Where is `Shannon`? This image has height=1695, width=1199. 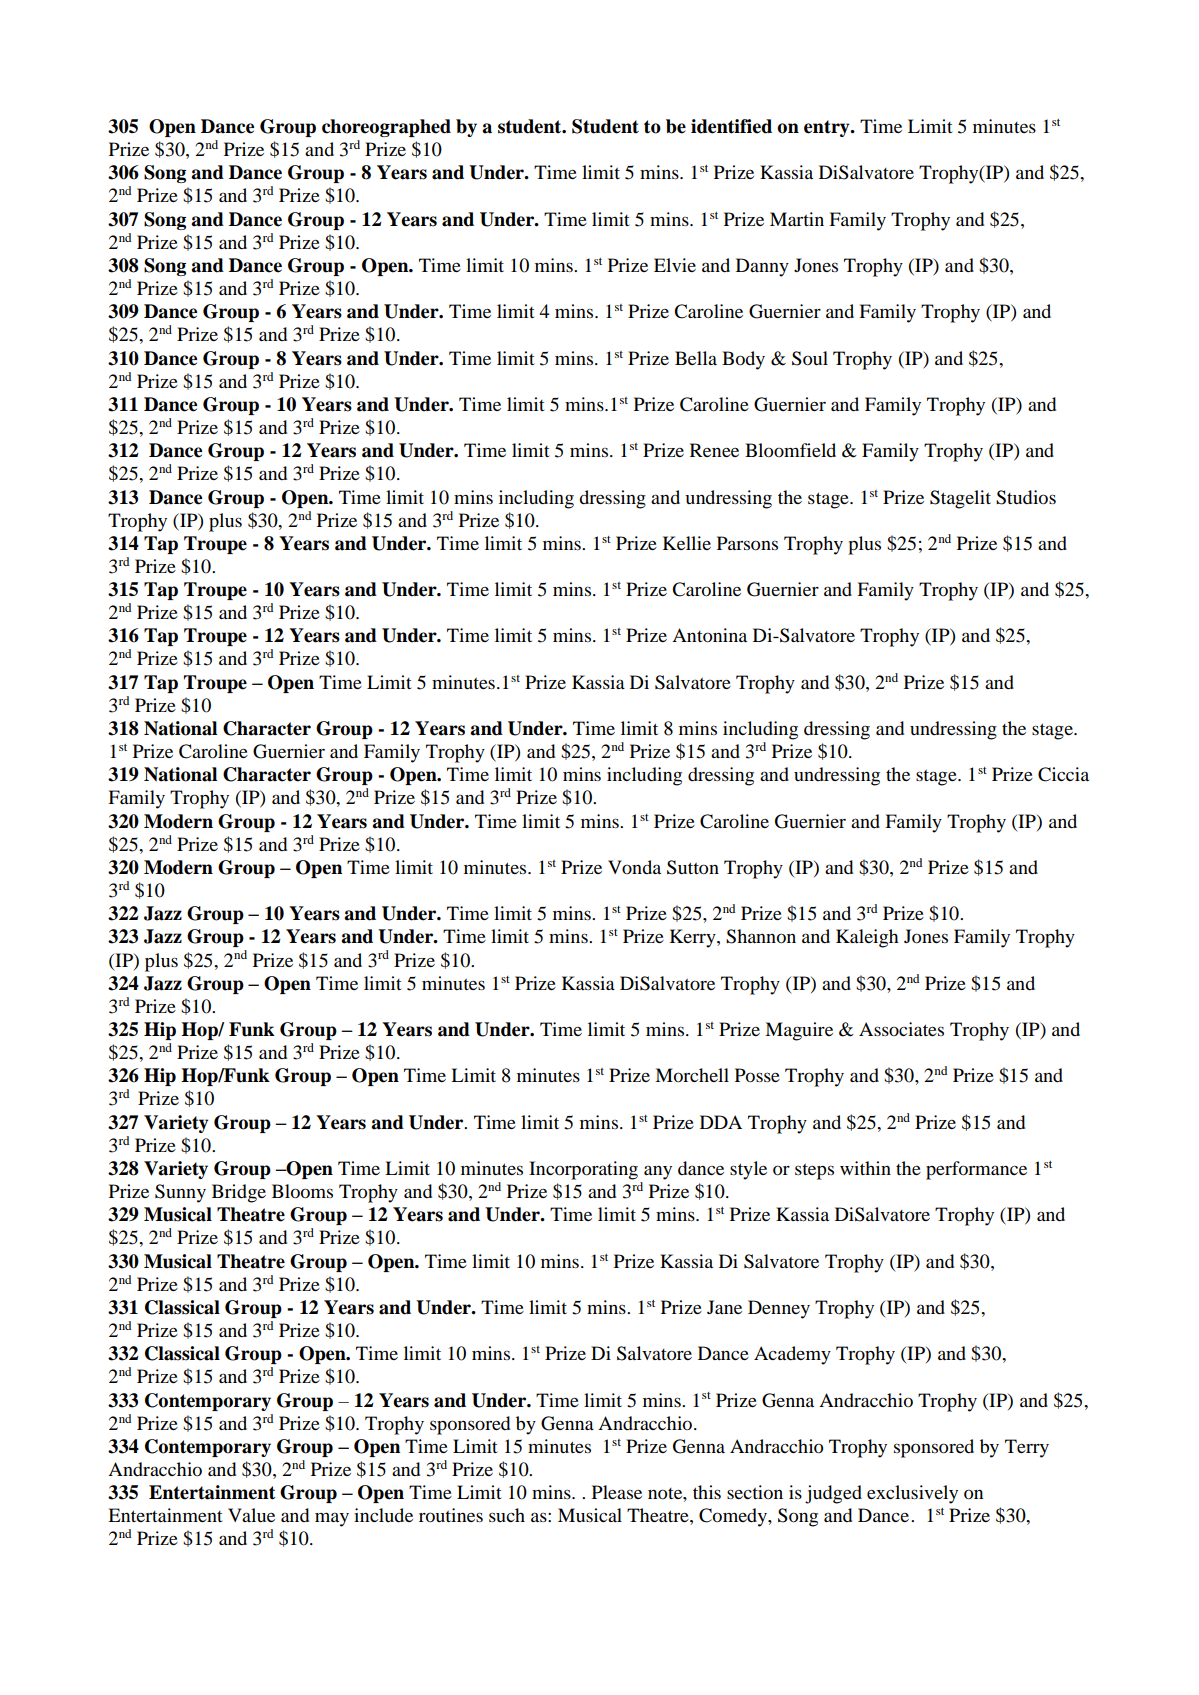
Shannon is located at coordinates (761, 936).
